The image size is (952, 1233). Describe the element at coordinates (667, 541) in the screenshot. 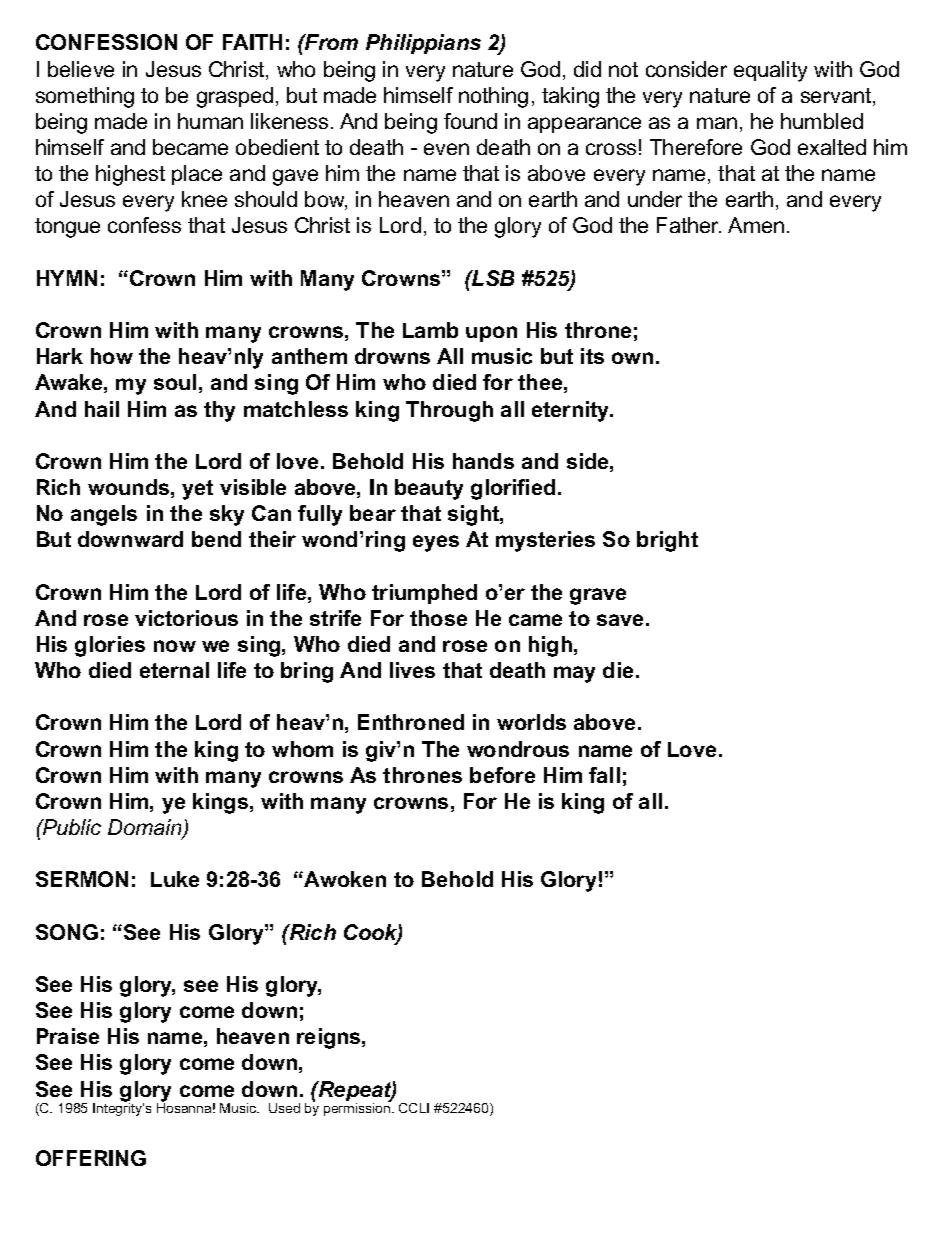

I see `bright` at that location.
